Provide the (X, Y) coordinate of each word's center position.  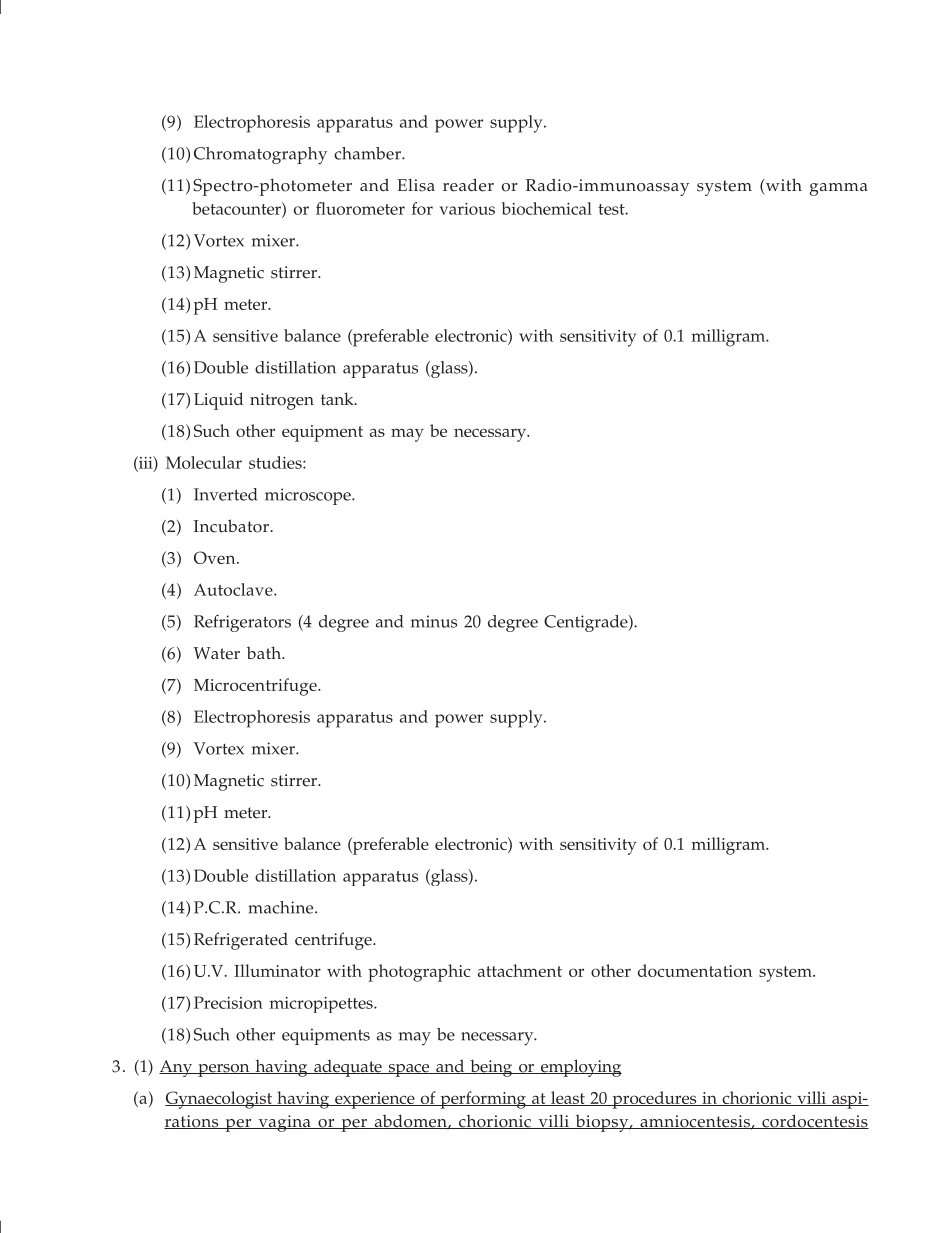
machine (282, 907)
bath (265, 652)
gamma (839, 189)
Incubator (231, 526)
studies (276, 462)
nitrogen (282, 401)
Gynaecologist (219, 1100)
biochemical (547, 208)
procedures (654, 1100)
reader (468, 185)
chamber (368, 153)
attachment (520, 970)
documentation (695, 970)
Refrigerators (242, 623)
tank (338, 398)
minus (434, 621)
